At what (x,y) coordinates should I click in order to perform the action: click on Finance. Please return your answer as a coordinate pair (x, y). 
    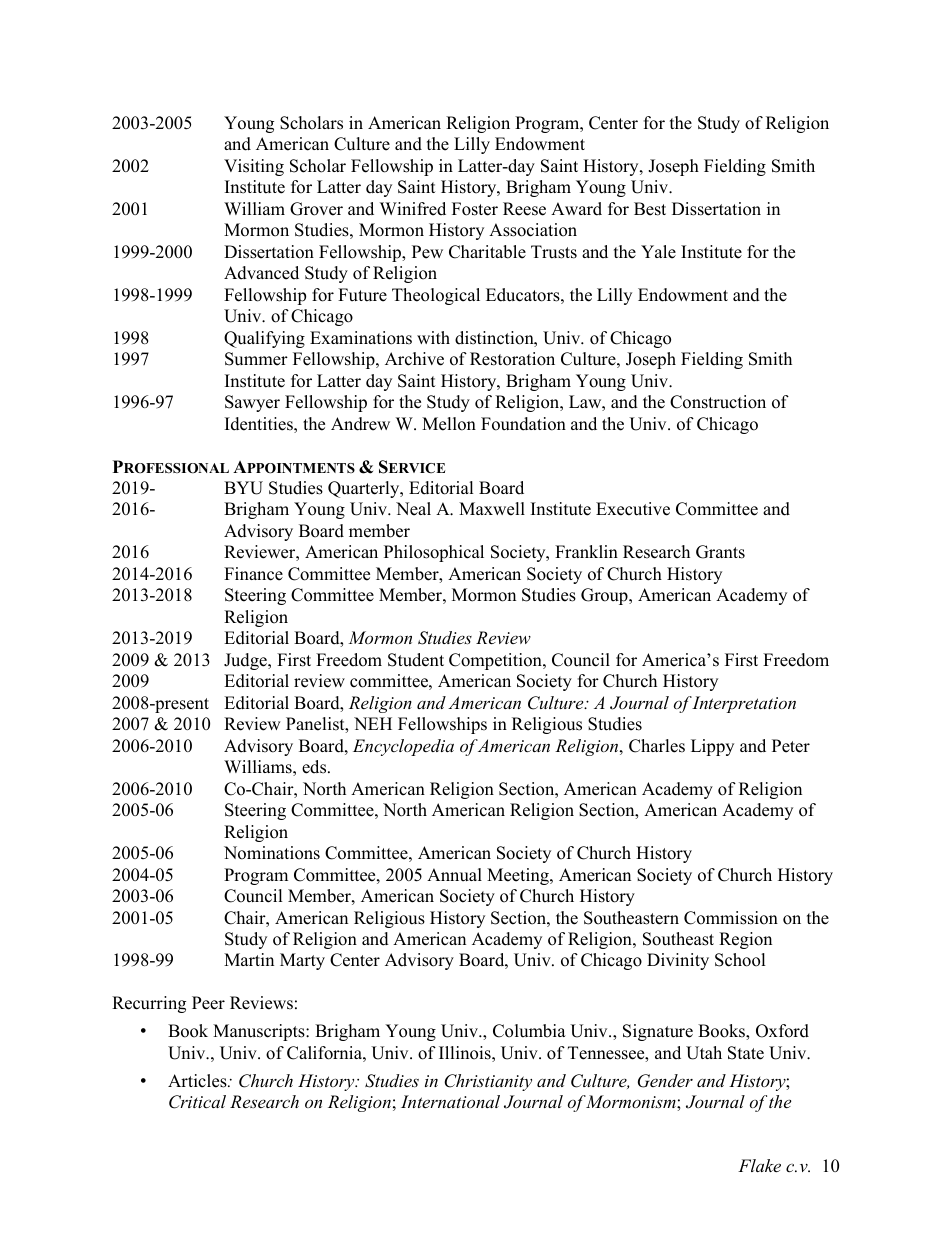
    Looking at the image, I should click on (253, 574).
